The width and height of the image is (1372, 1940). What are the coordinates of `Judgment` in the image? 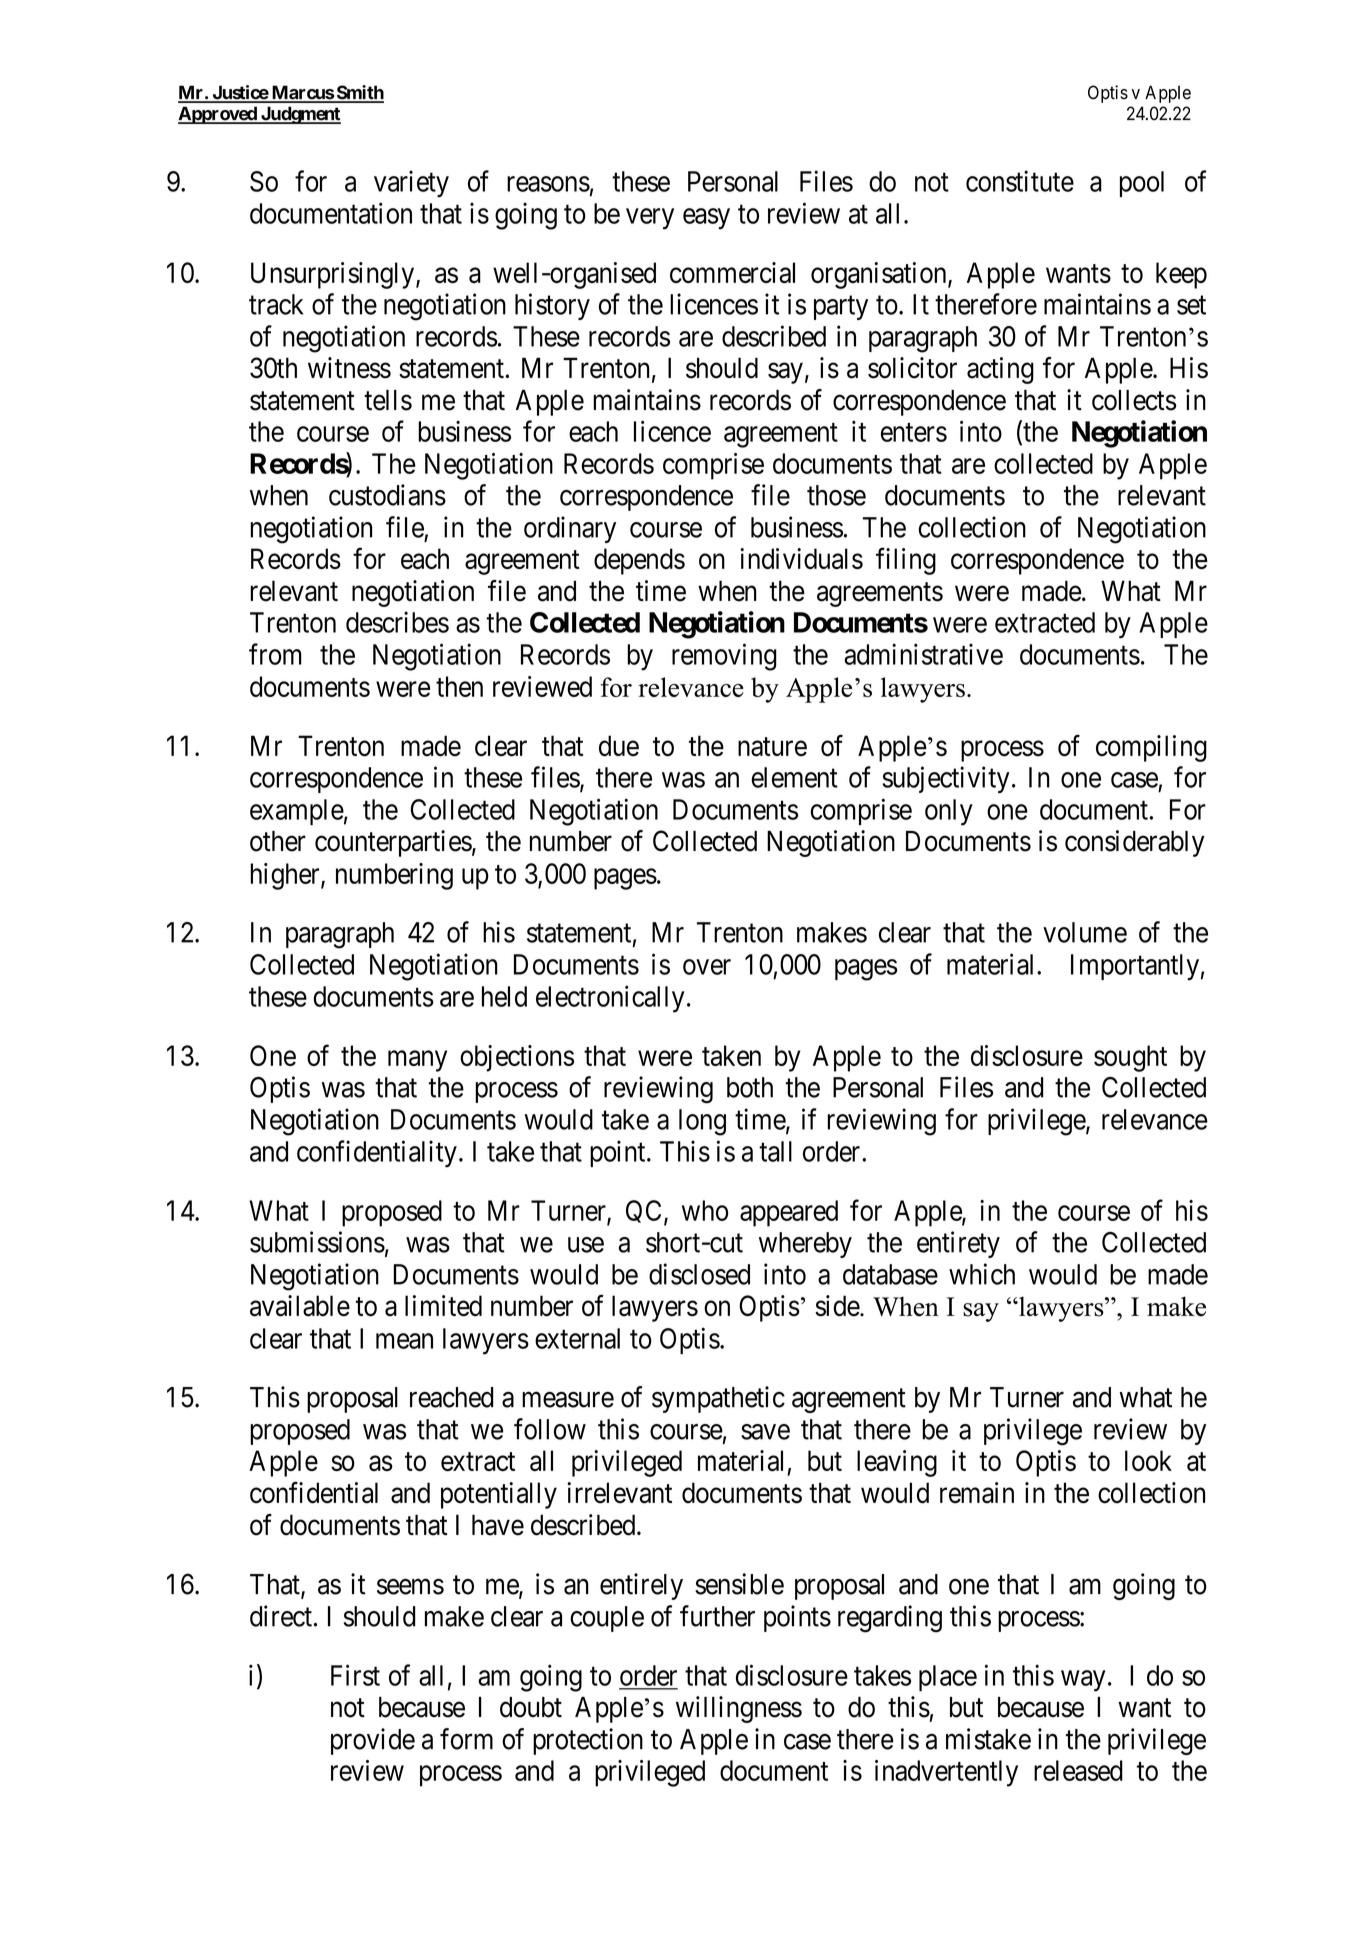 It's located at (300, 115).
